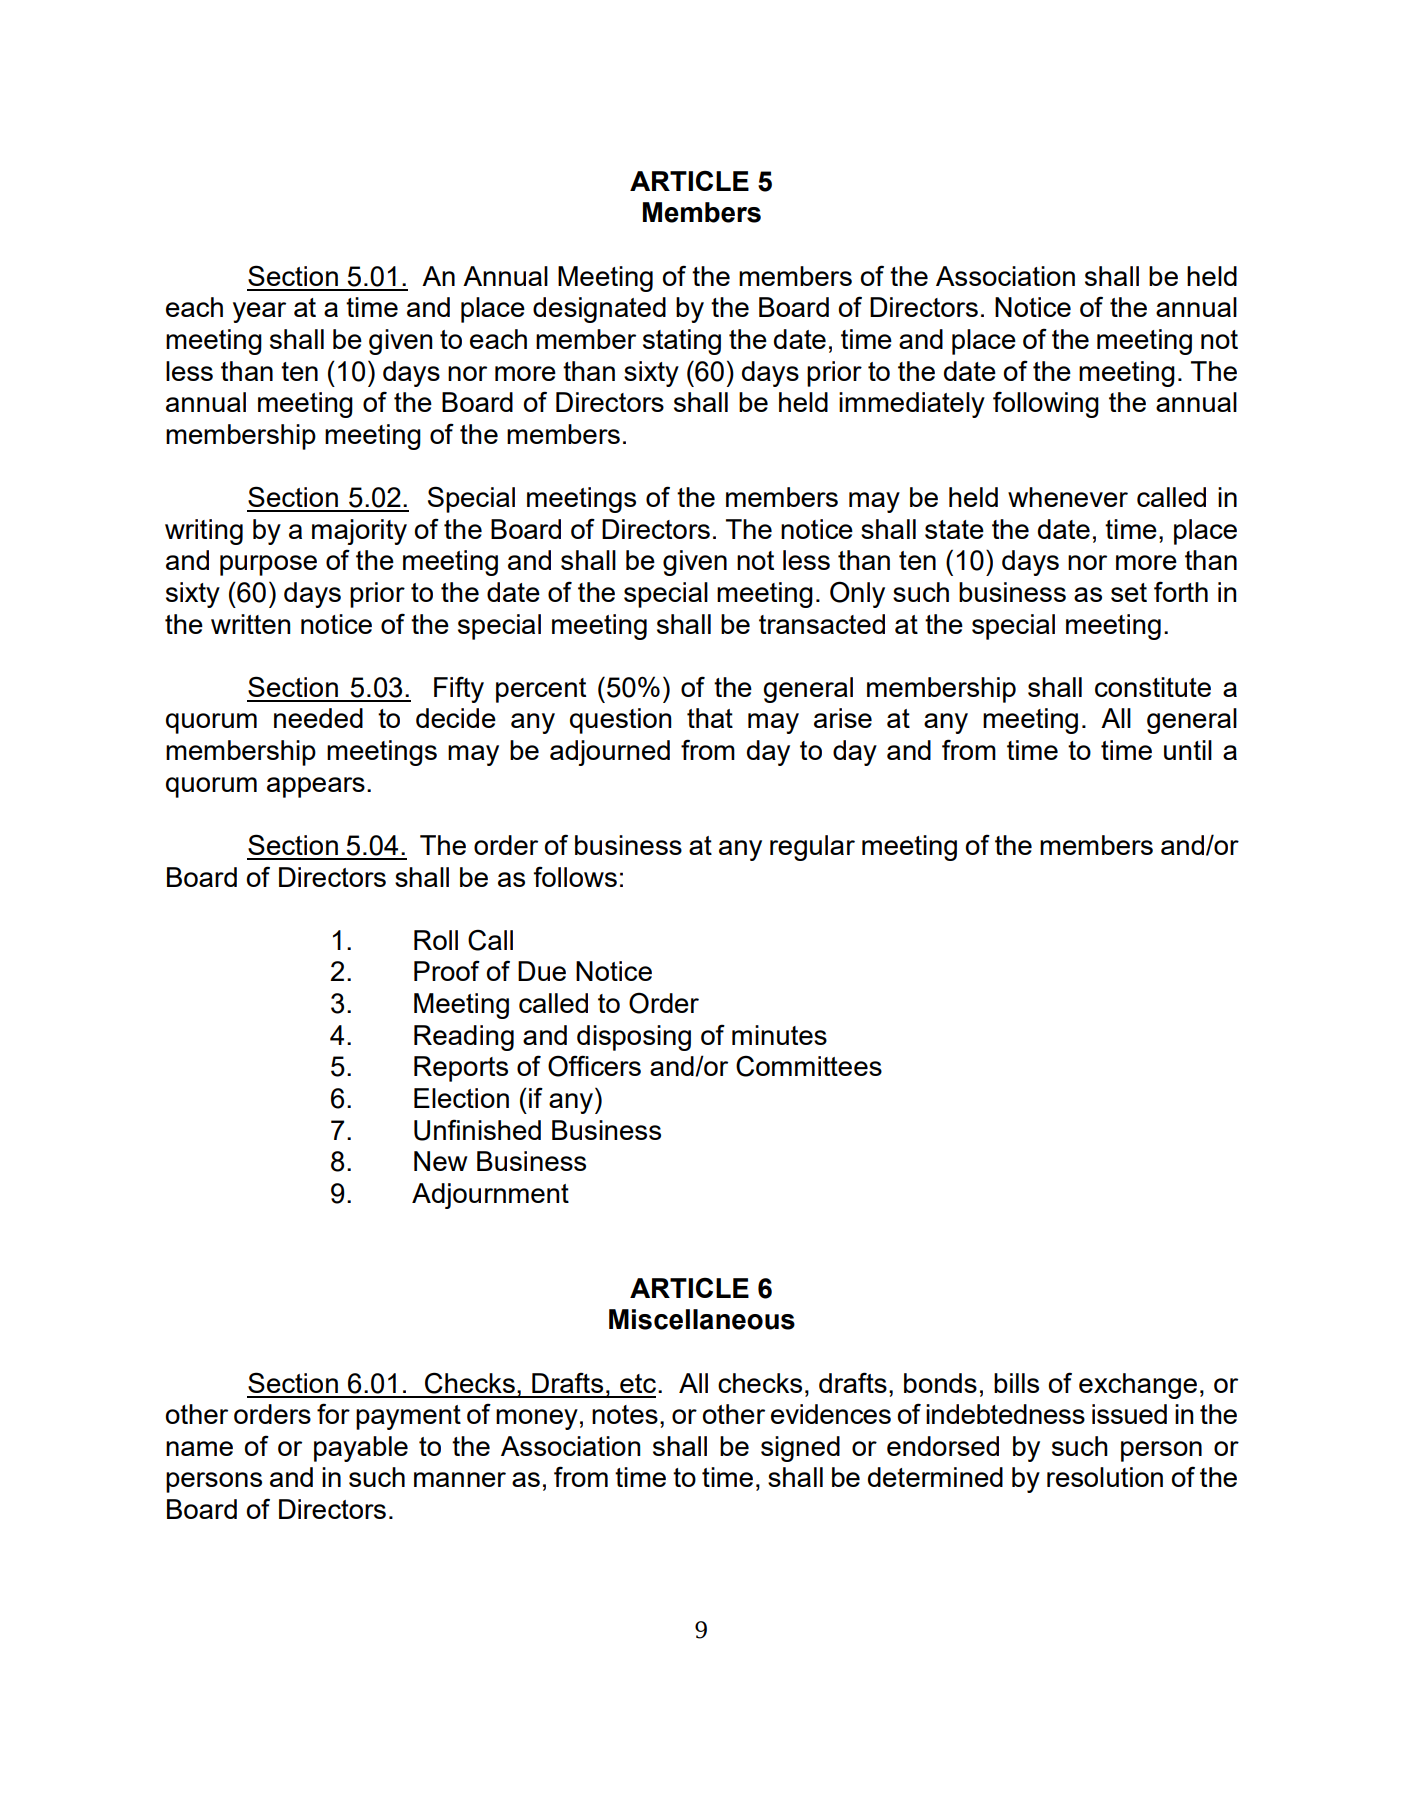 This screenshot has width=1403, height=1815. I want to click on transacted, so click(822, 624).
